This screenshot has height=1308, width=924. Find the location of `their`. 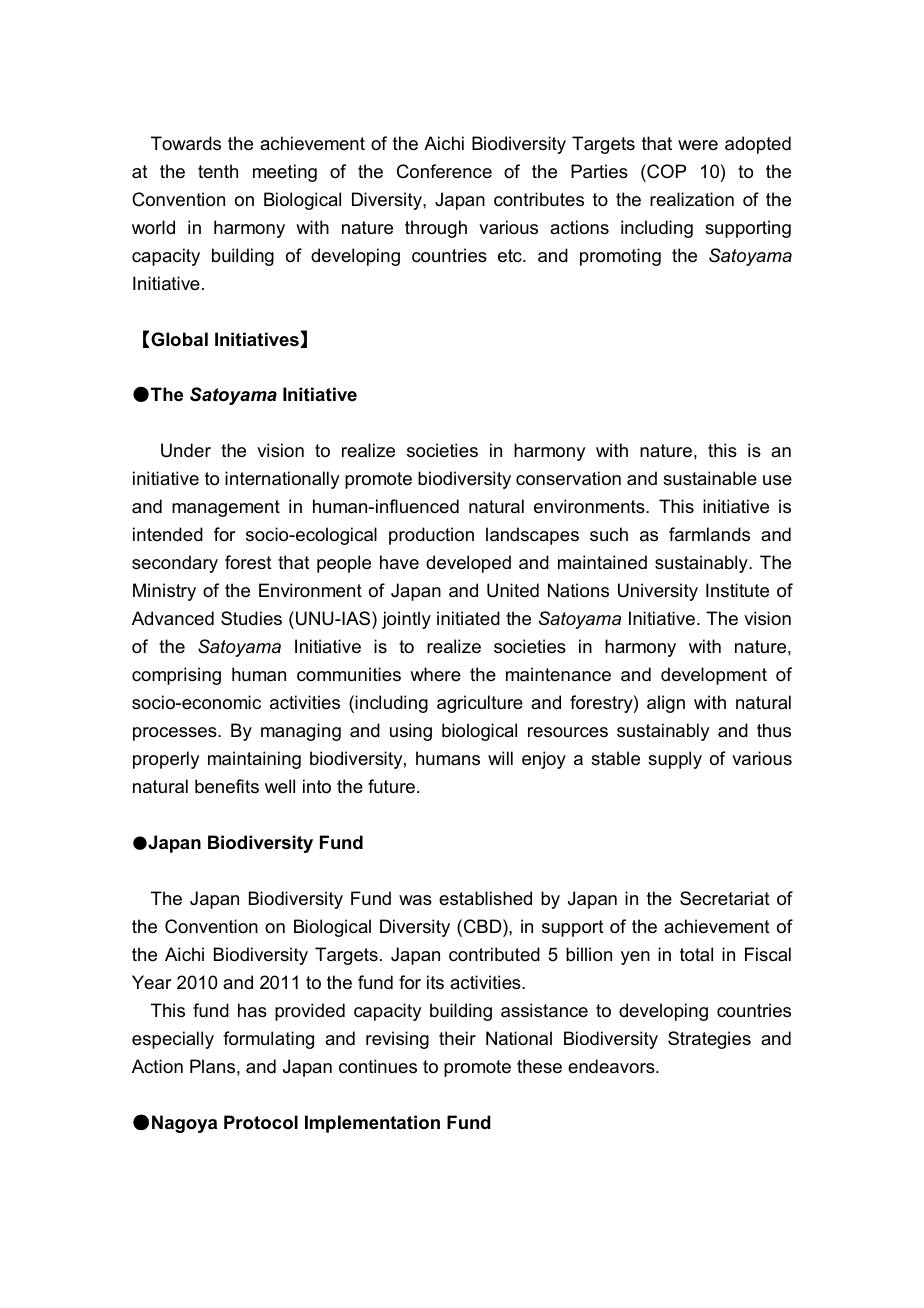

their is located at coordinates (457, 1038).
